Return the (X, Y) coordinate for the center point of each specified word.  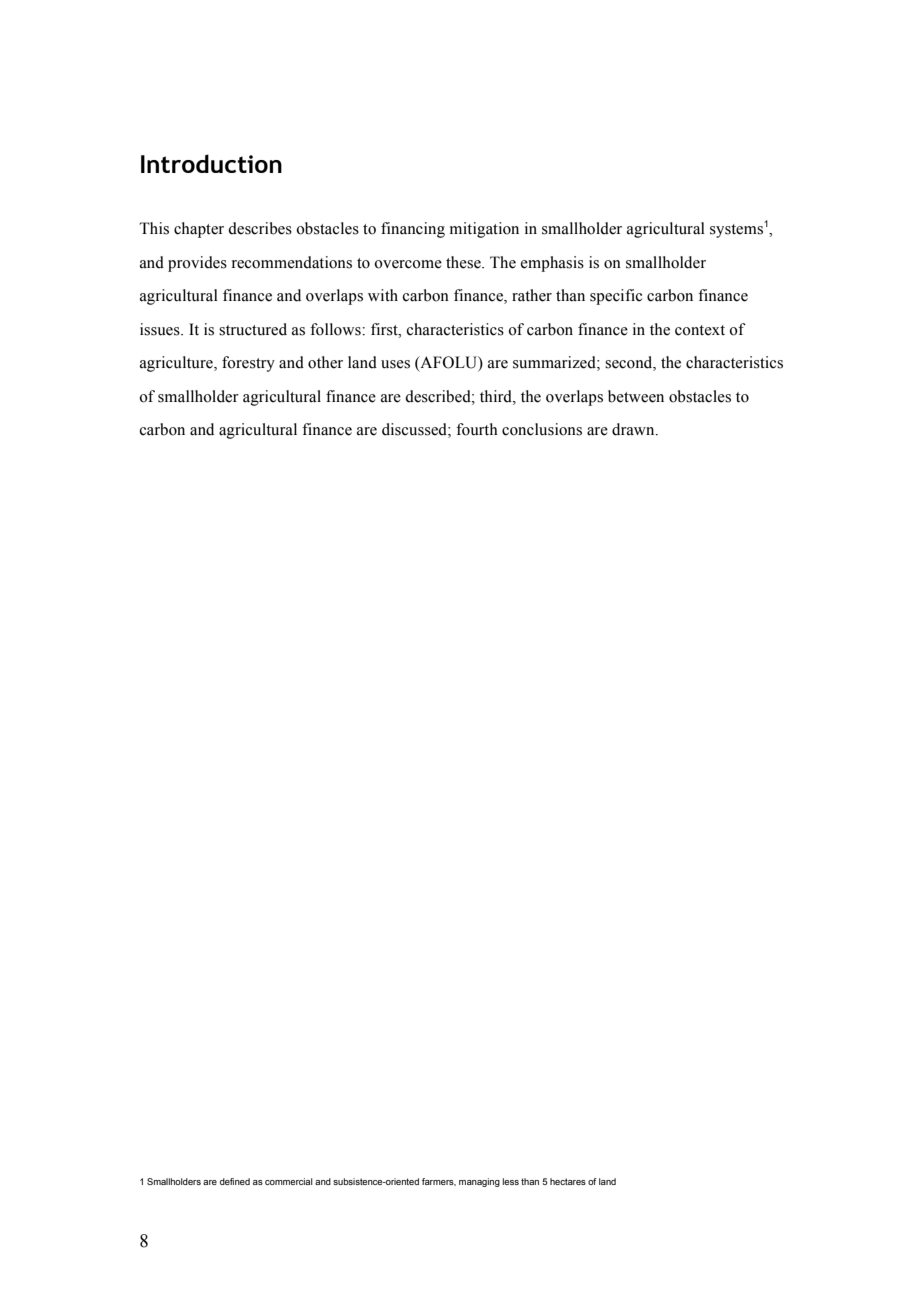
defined (235, 1181)
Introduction (211, 163)
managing (479, 1182)
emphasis (552, 264)
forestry (248, 364)
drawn (634, 429)
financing (413, 230)
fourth (477, 429)
